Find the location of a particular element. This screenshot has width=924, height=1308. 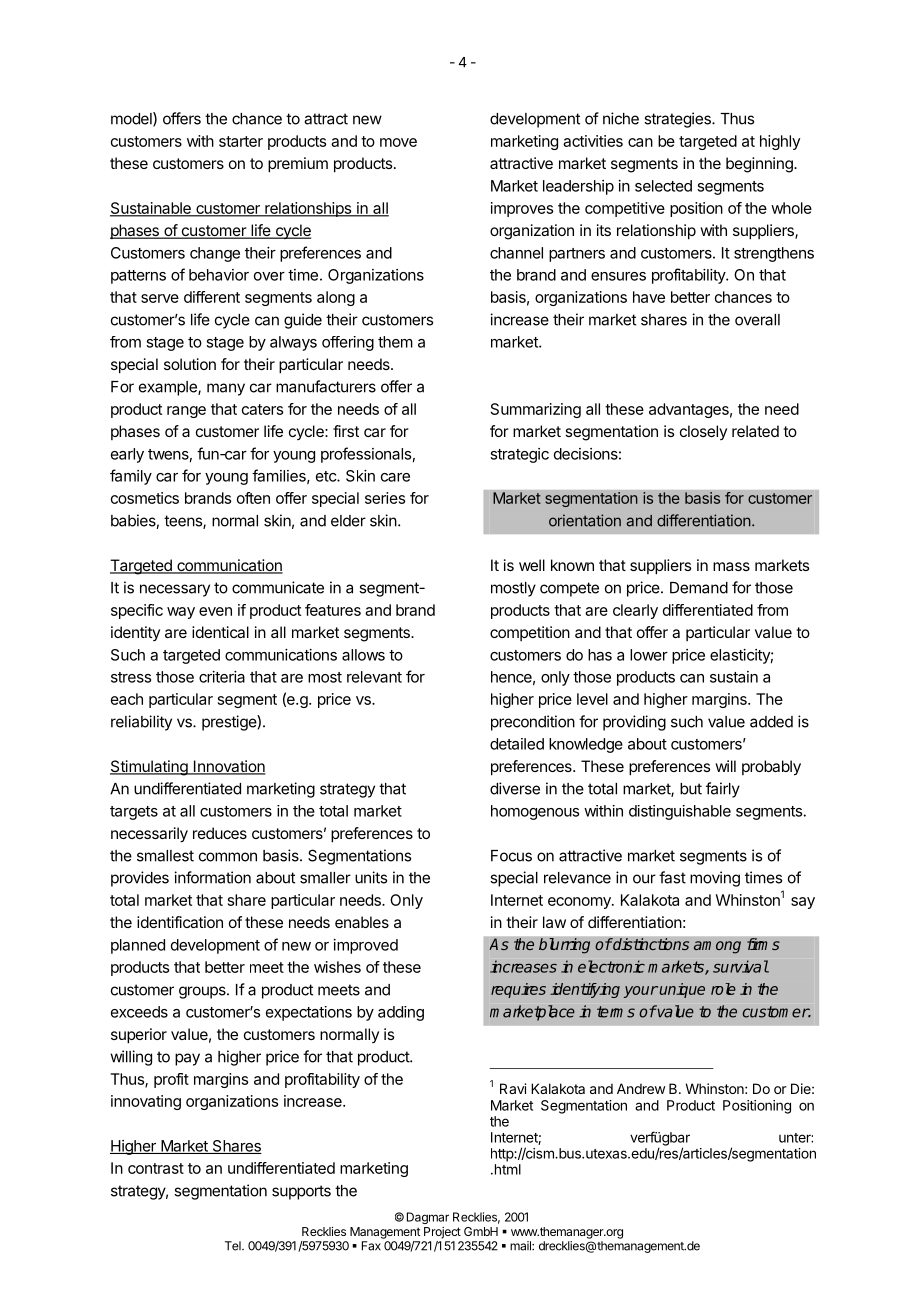

Dagmar is located at coordinates (428, 1218).
